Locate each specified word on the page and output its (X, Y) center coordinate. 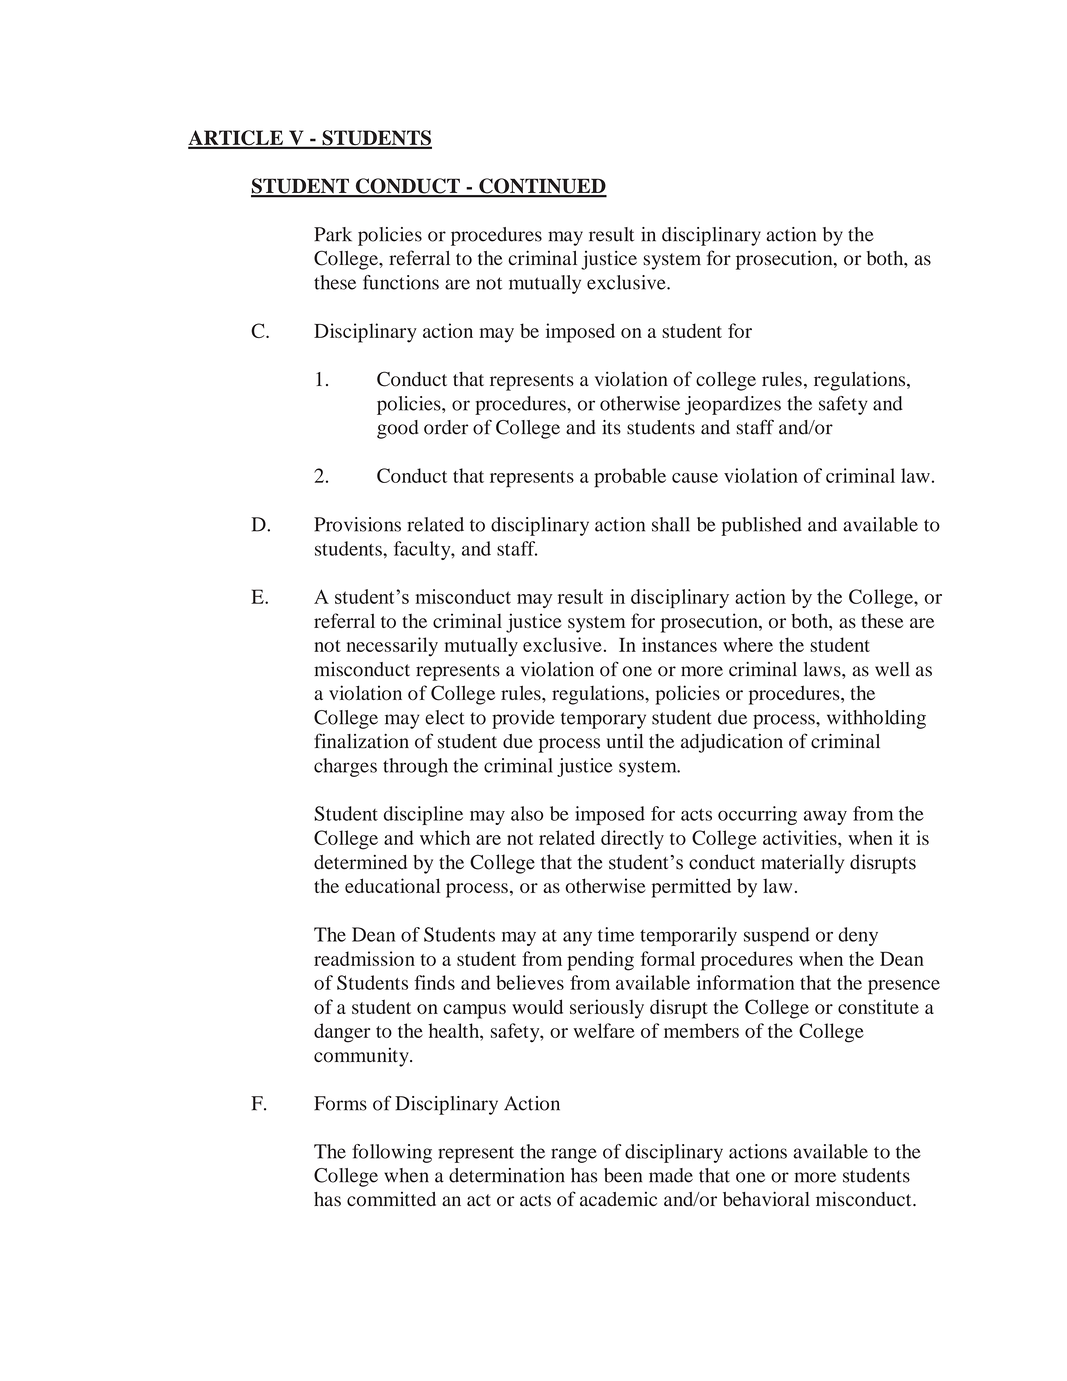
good (398, 429)
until (625, 741)
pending (600, 961)
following (392, 1153)
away (825, 817)
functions (401, 282)
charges (345, 767)
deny (858, 936)
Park (333, 234)
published (761, 526)
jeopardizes (733, 405)
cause (695, 478)
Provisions (357, 524)
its (611, 427)
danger (342, 1033)
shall (671, 524)
